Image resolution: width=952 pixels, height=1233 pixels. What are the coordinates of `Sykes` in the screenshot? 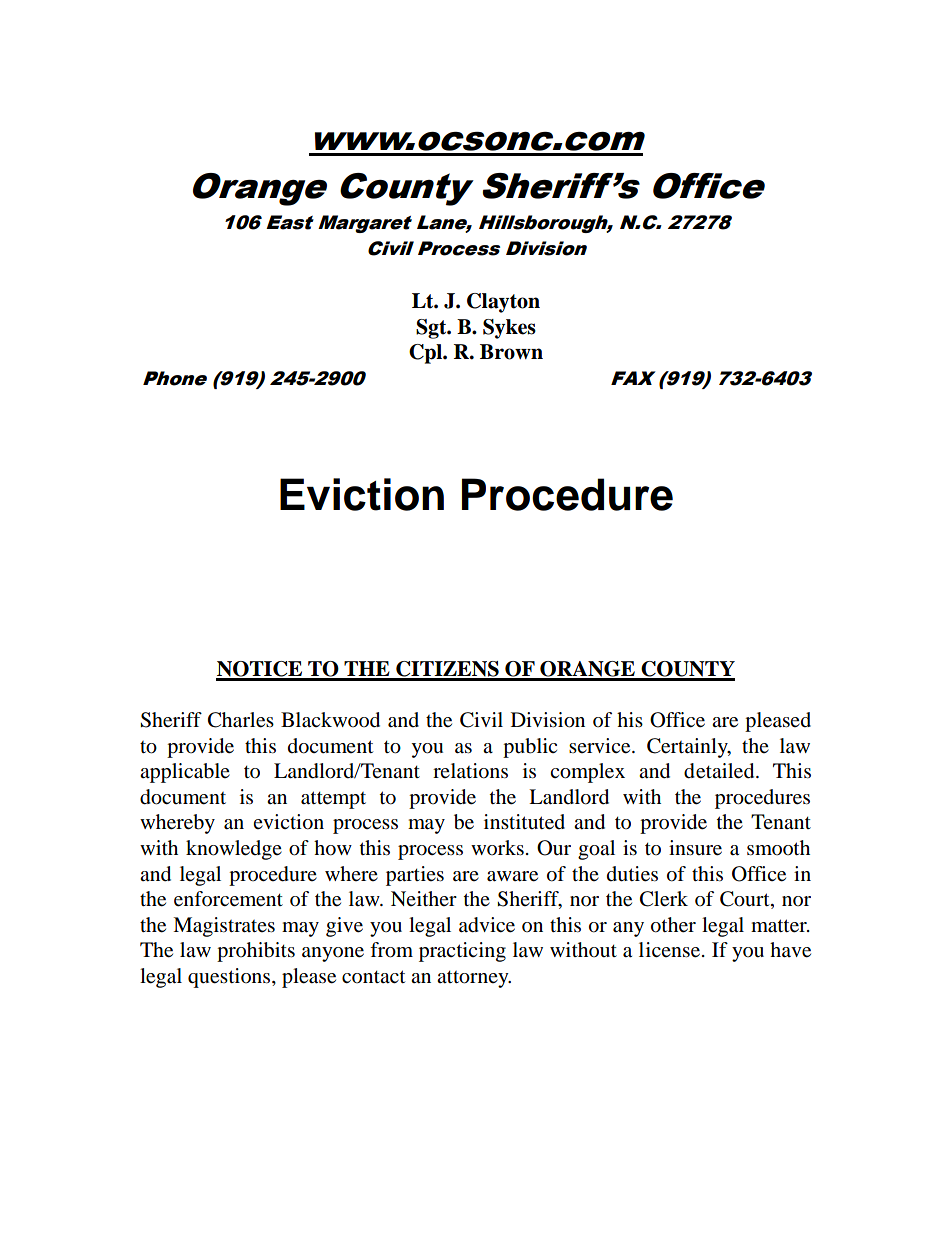 It's located at (509, 329).
